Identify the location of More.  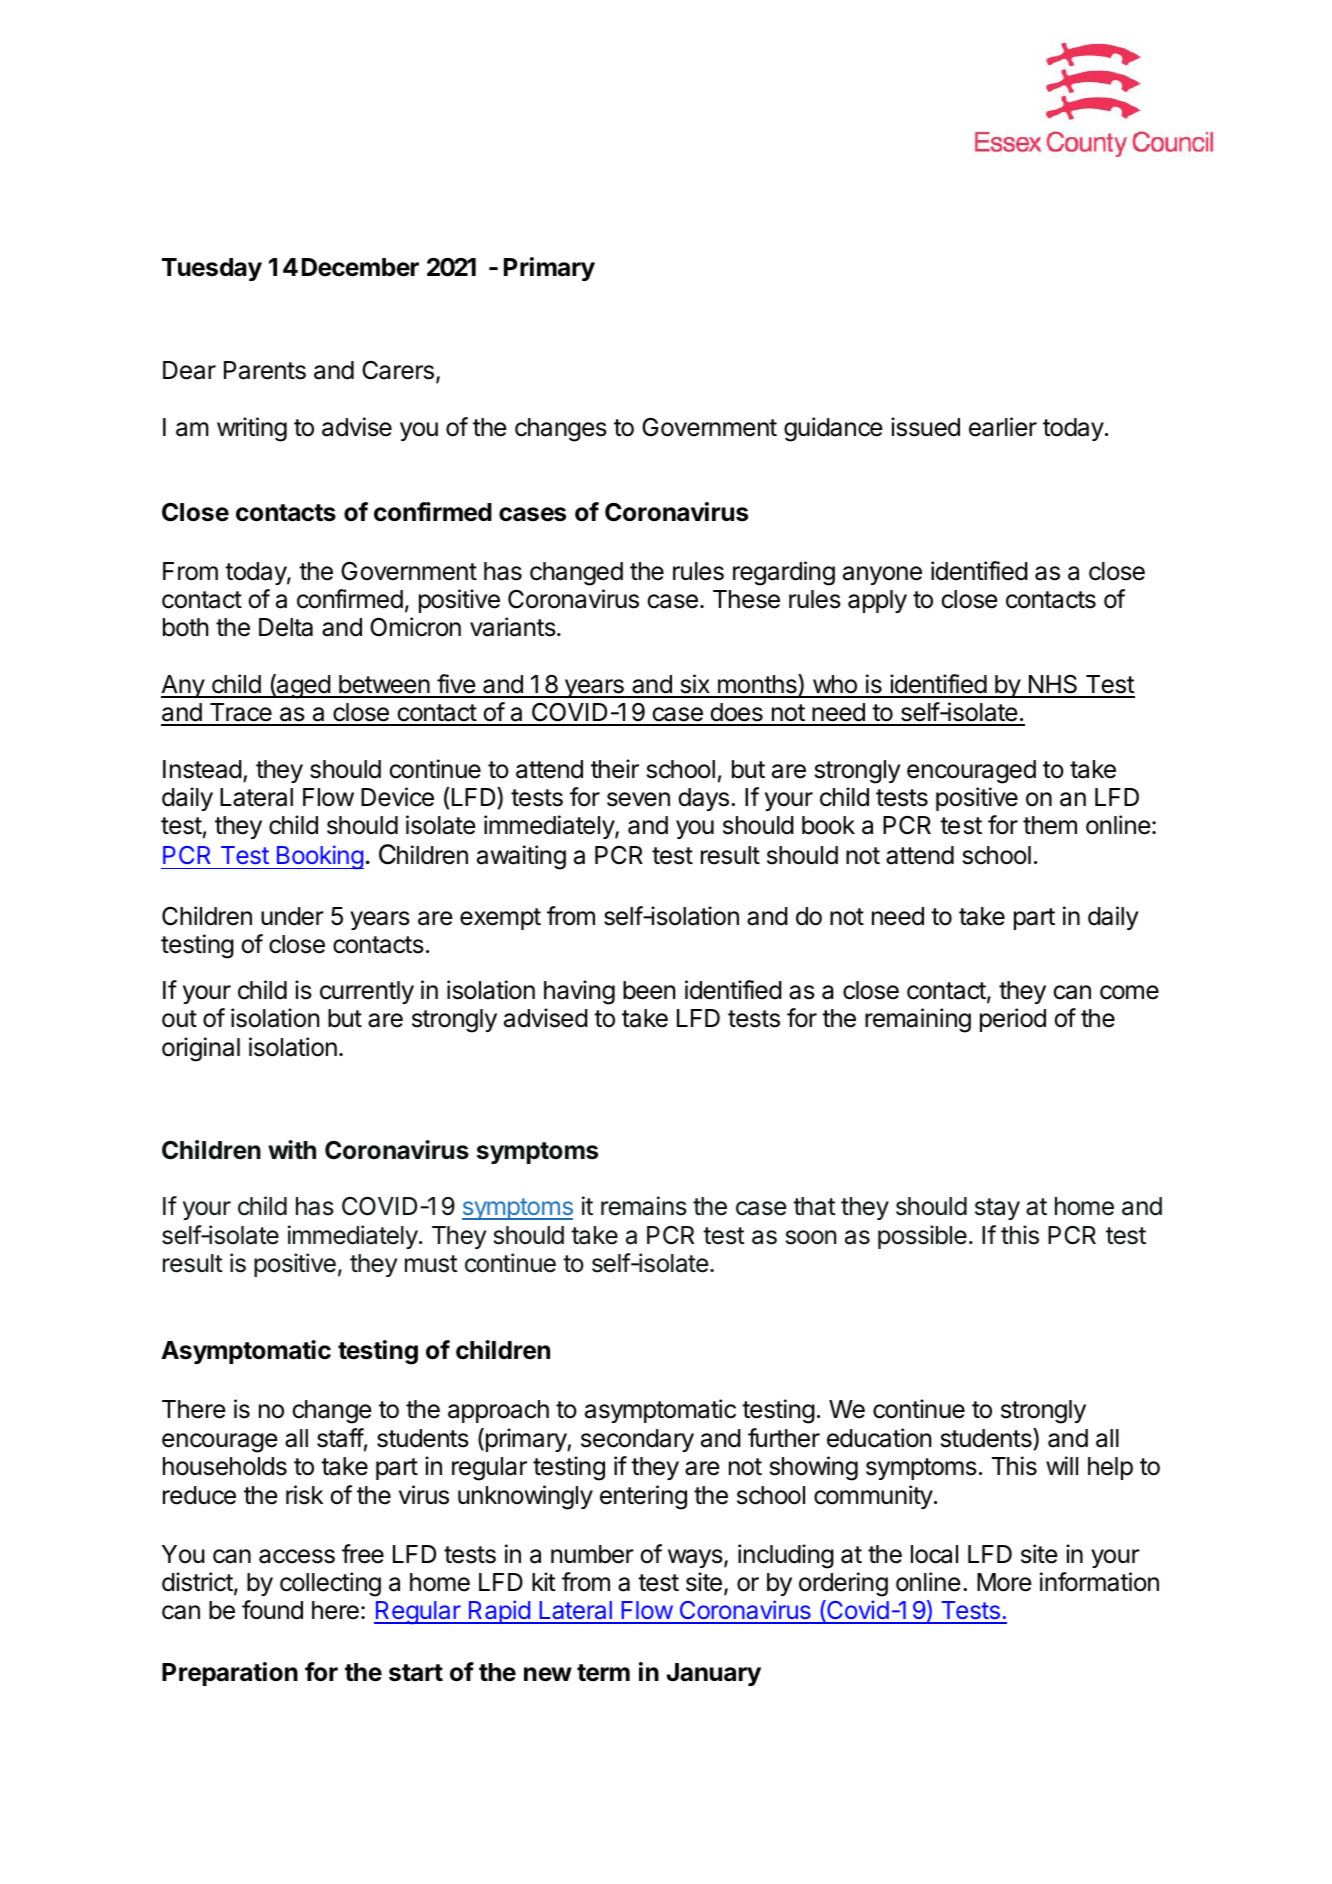
(1004, 1582).
